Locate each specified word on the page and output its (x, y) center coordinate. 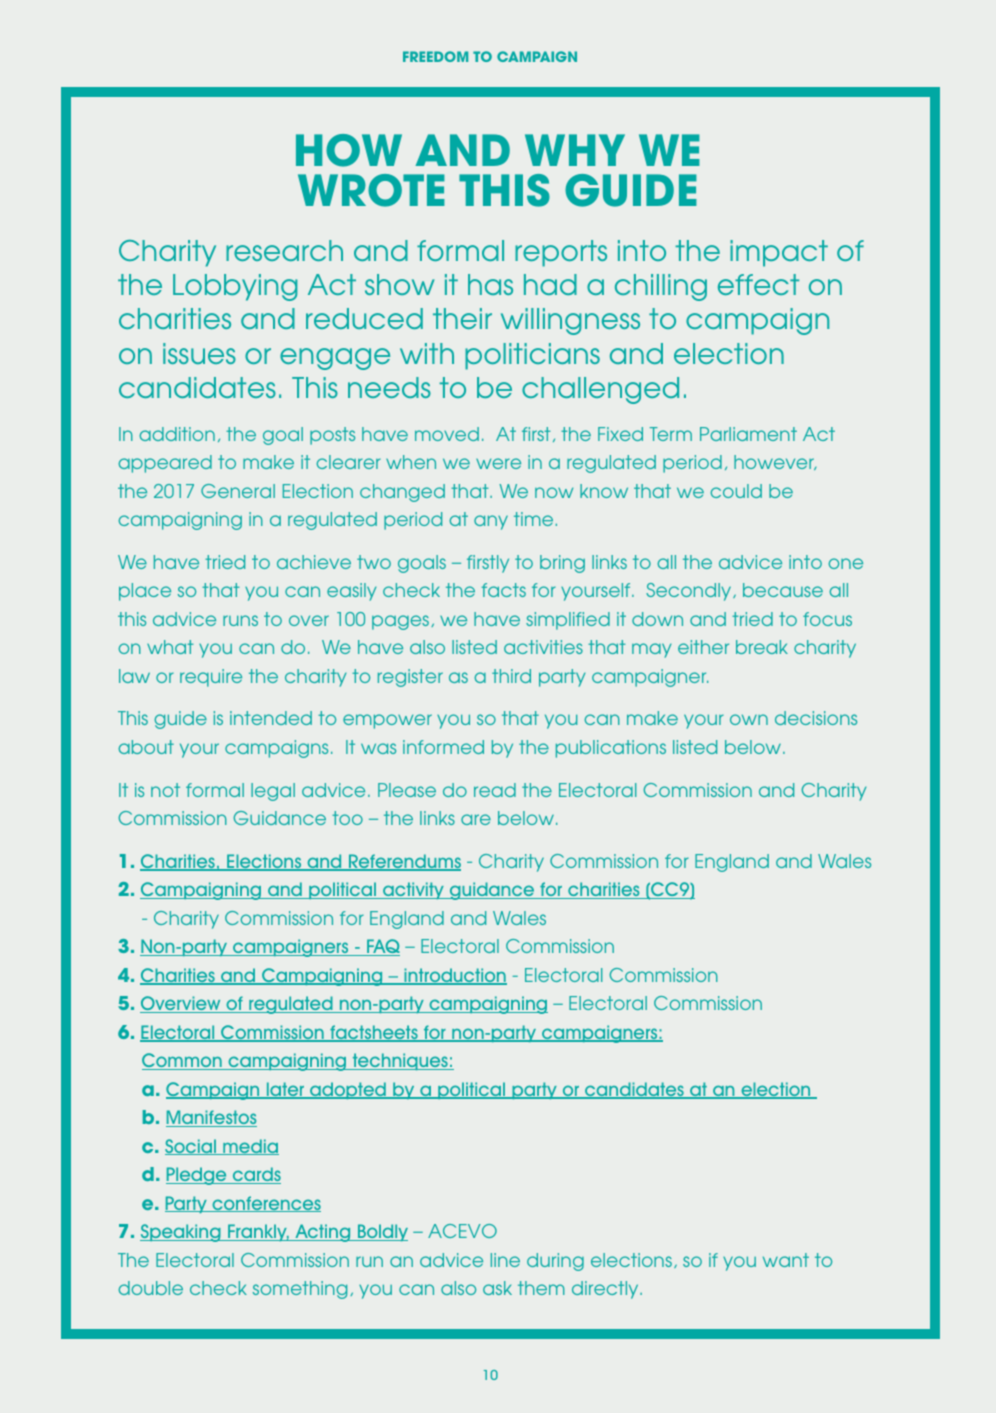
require (211, 678)
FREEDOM (435, 56)
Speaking (181, 1233)
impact (779, 253)
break (762, 647)
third (511, 676)
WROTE (371, 190)
